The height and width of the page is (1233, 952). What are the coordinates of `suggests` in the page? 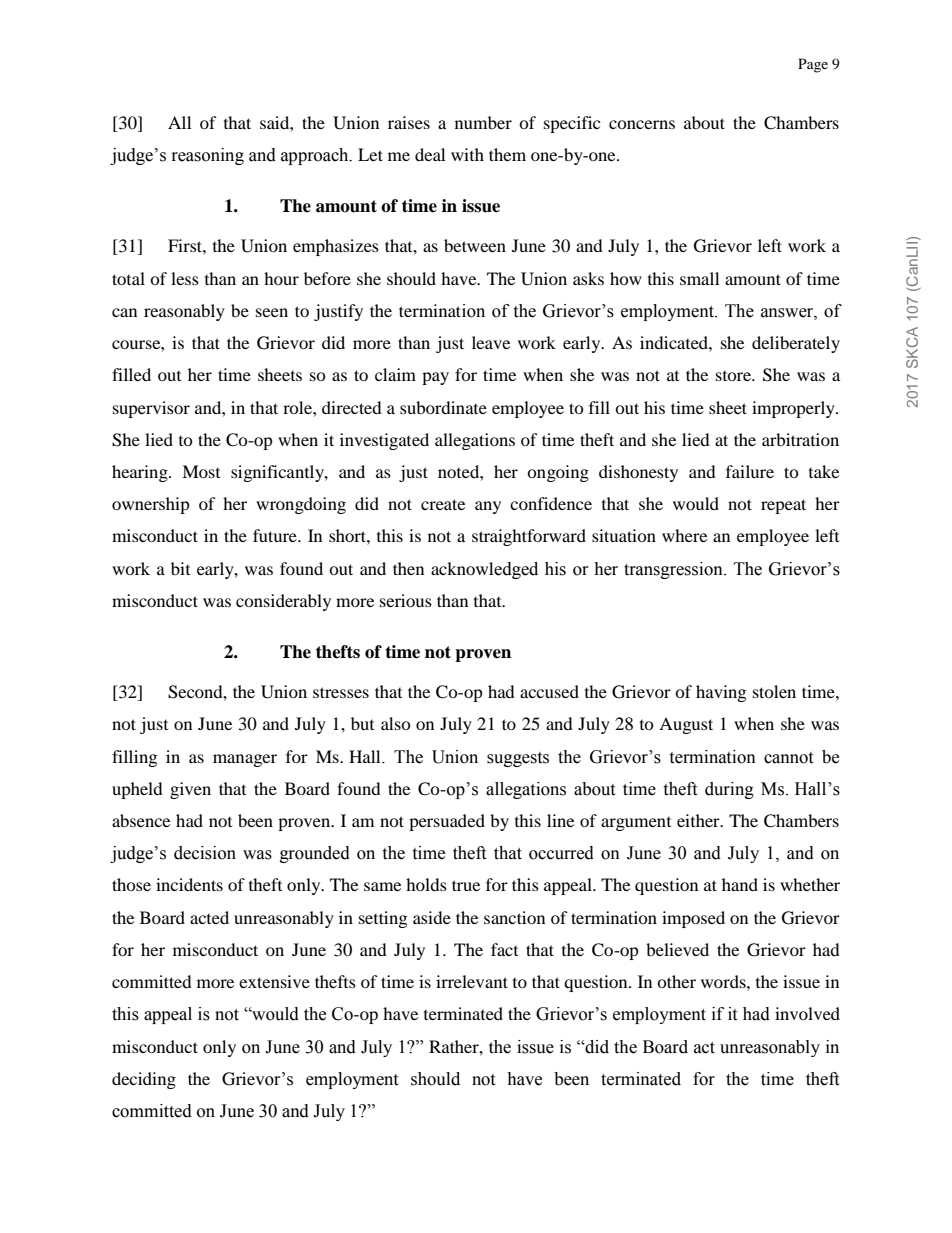 It's located at (518, 759).
